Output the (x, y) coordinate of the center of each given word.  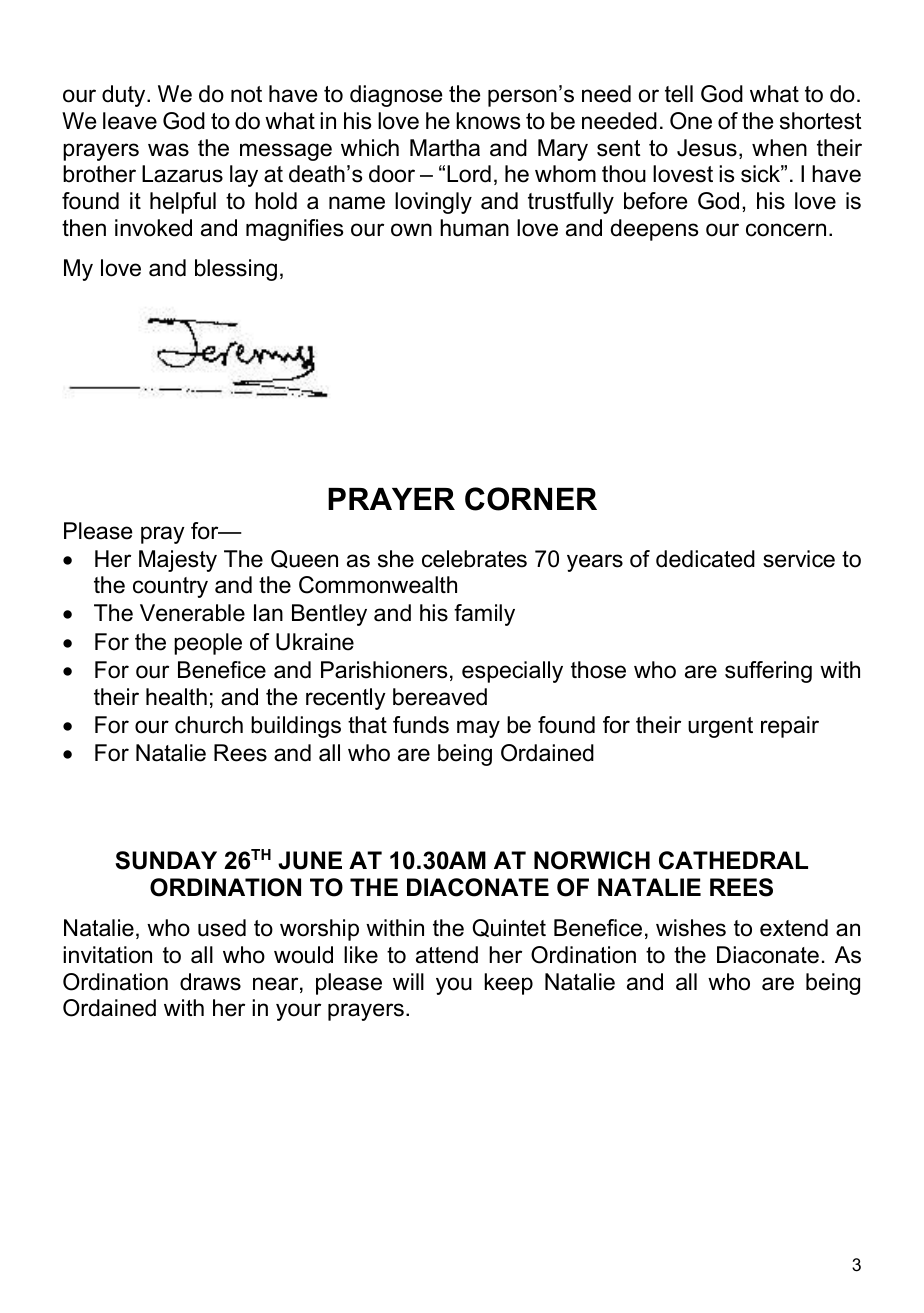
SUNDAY (166, 860)
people (208, 644)
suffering (768, 672)
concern (786, 230)
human (474, 228)
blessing (236, 270)
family (484, 615)
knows (488, 121)
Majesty (178, 561)
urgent (720, 727)
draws (210, 982)
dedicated (705, 559)
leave (130, 121)
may (478, 729)
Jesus (707, 148)
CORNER (531, 499)
